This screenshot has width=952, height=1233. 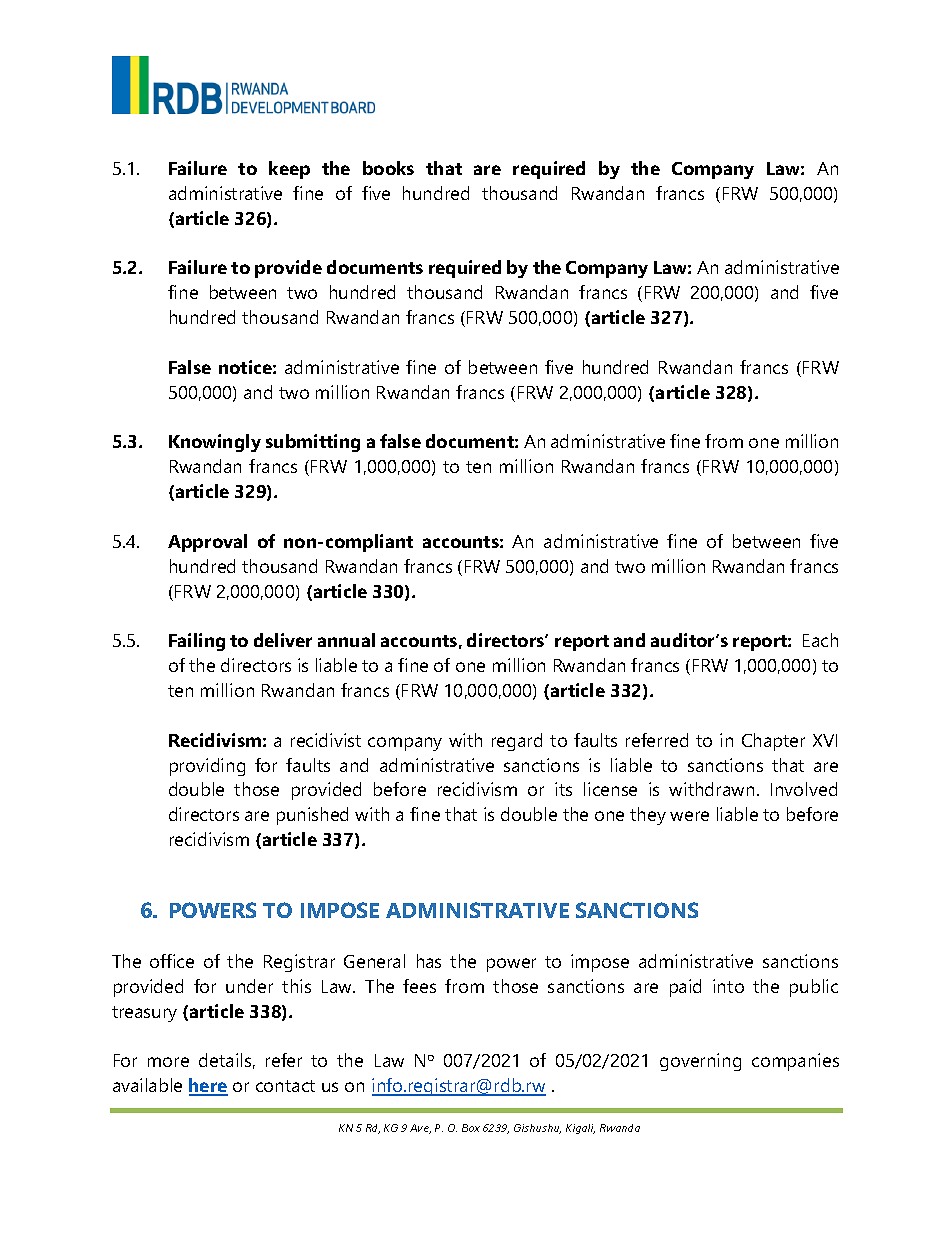 What do you see at coordinates (312, 816) in the screenshot?
I see `punished` at bounding box center [312, 816].
